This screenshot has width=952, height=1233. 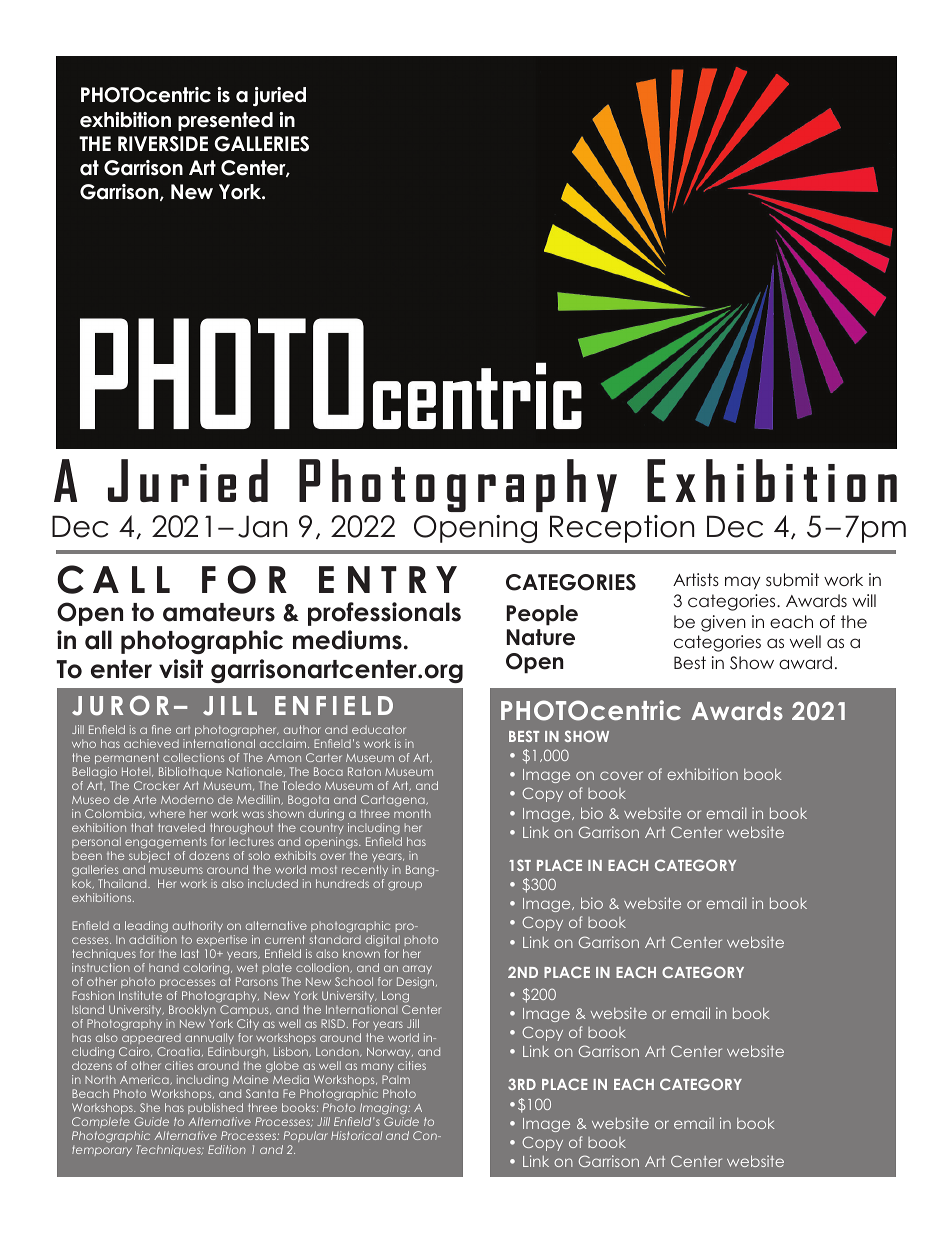 I want to click on Reception, so click(x=622, y=529).
